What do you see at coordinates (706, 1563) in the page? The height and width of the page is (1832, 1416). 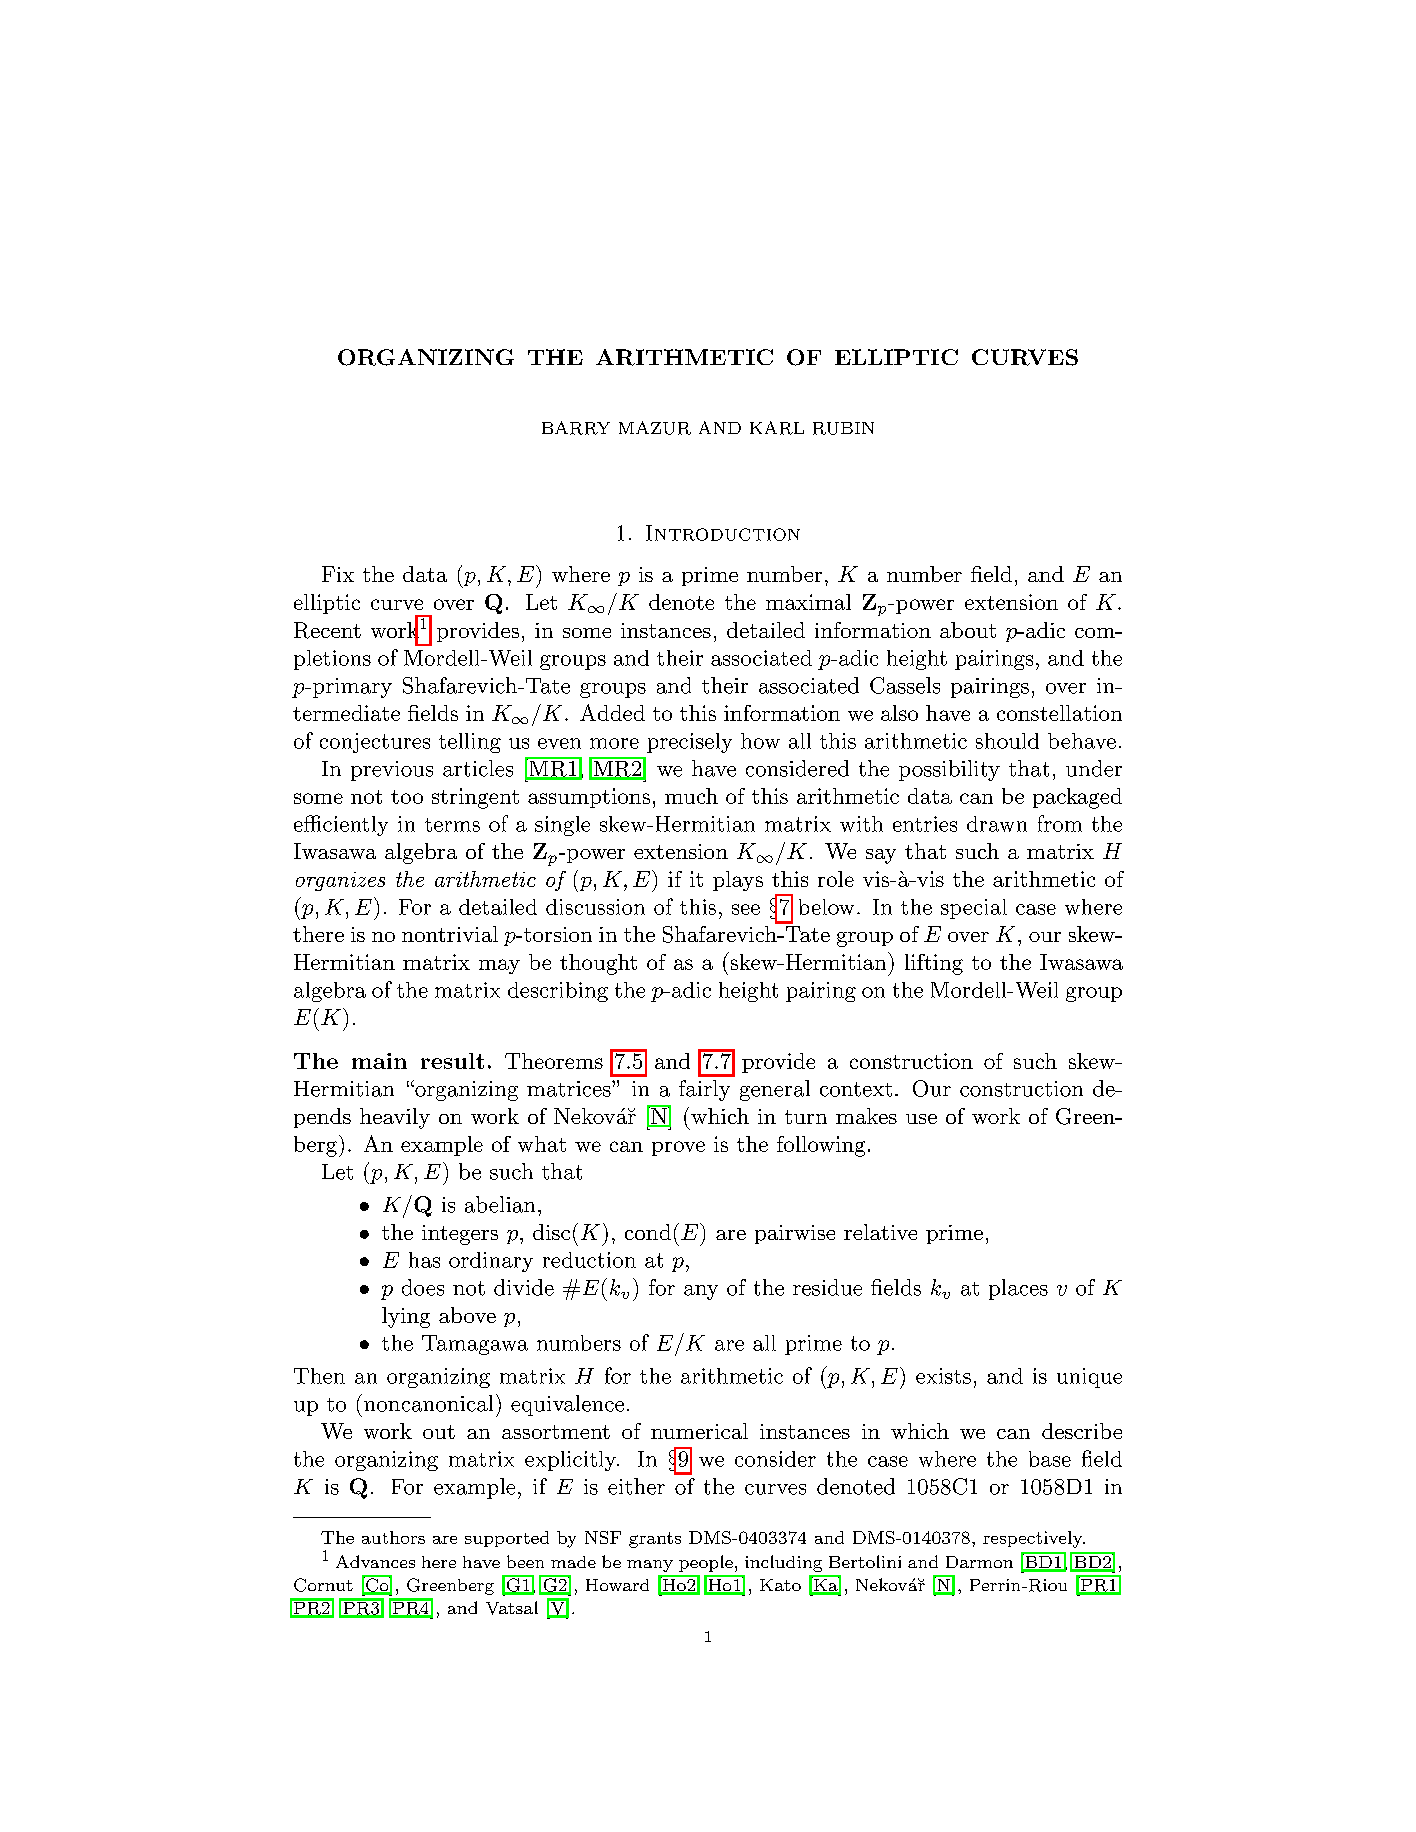 I see `people` at bounding box center [706, 1563].
